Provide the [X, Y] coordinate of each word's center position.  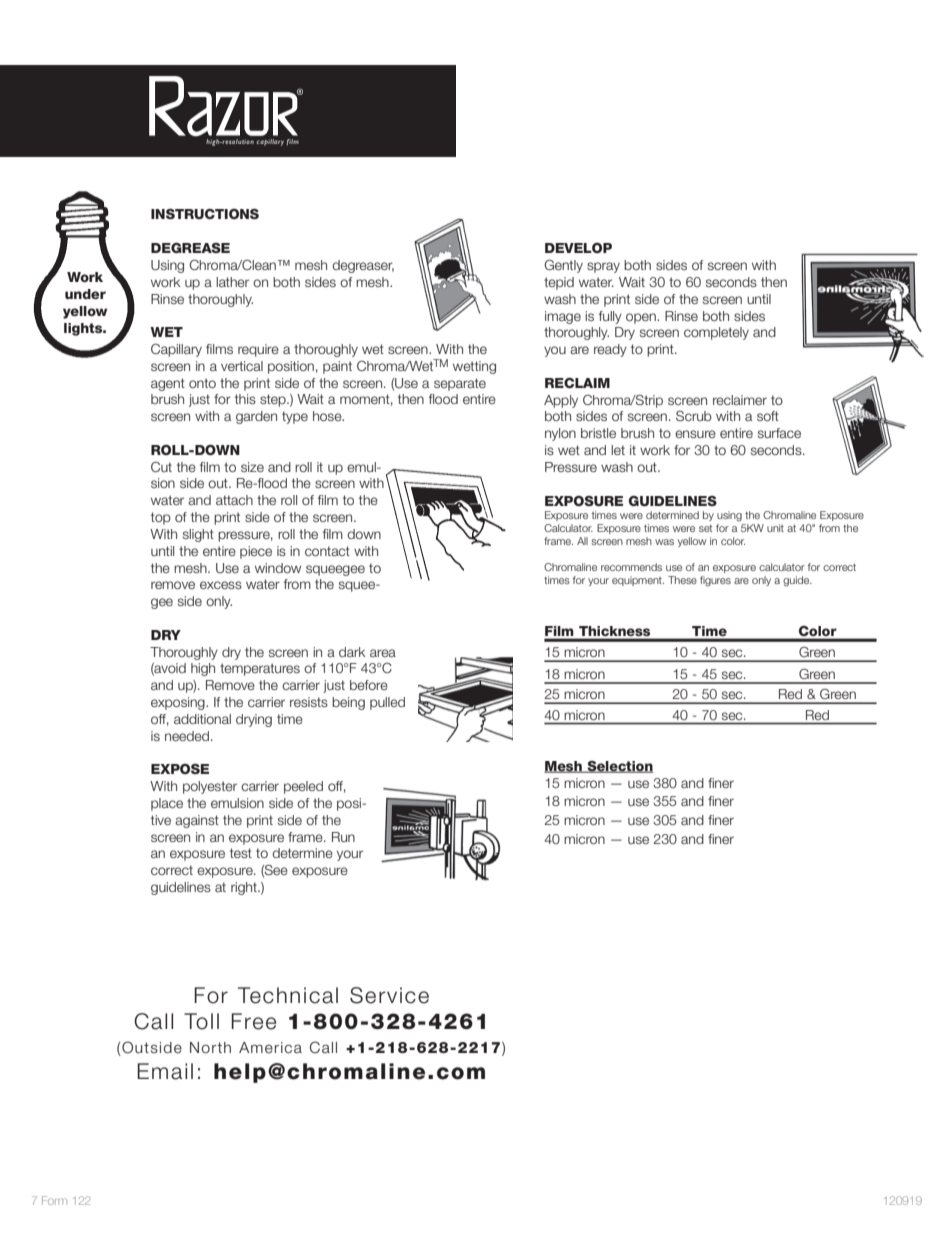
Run [343, 837]
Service [389, 995]
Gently [563, 266]
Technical [288, 995]
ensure [695, 434]
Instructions [205, 214]
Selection [619, 767]
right [245, 888]
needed [188, 736]
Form [54, 1200]
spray [603, 267]
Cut [161, 467]
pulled [387, 703]
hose [328, 416]
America [270, 1048]
